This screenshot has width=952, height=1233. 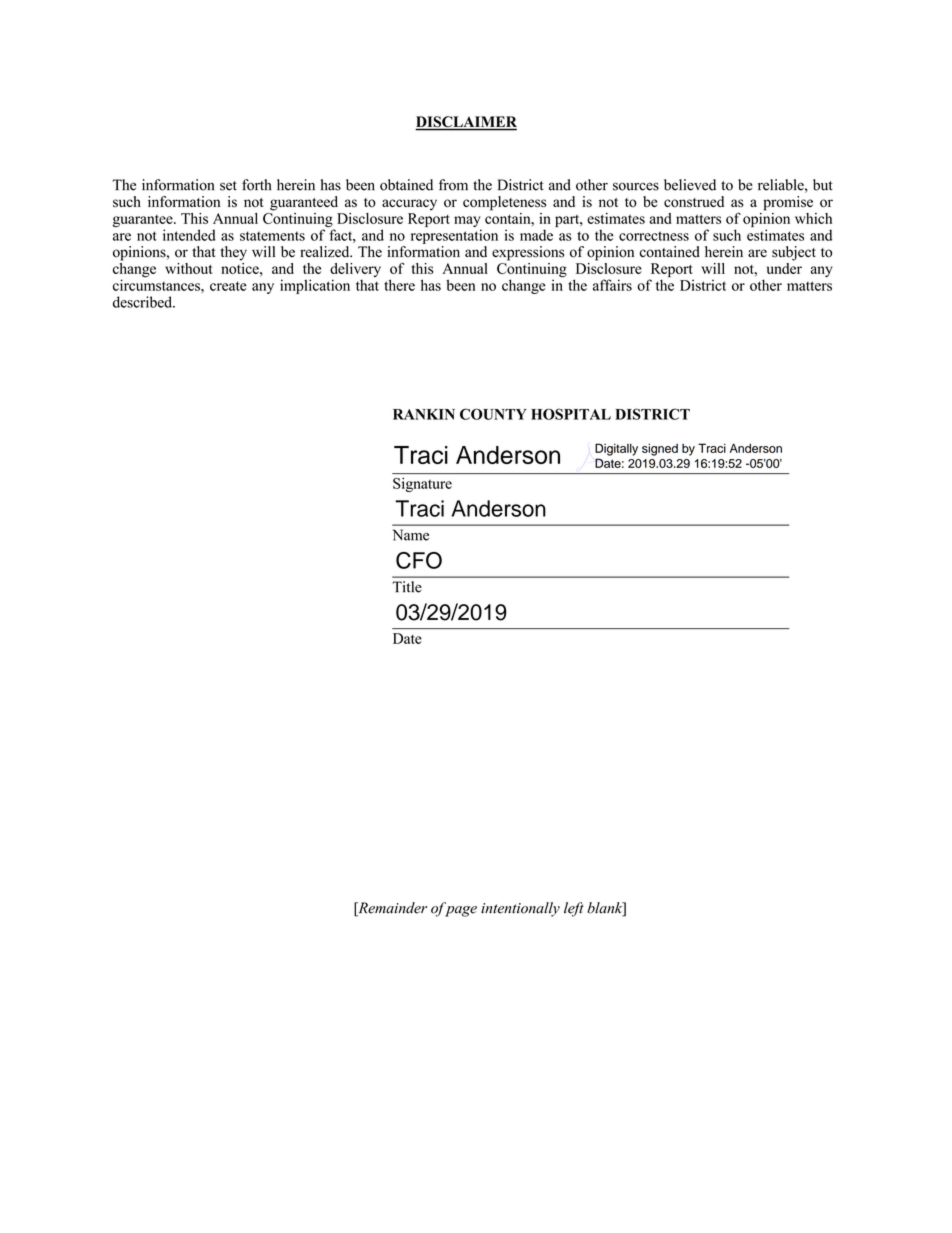 I want to click on Remainder, so click(x=391, y=909).
